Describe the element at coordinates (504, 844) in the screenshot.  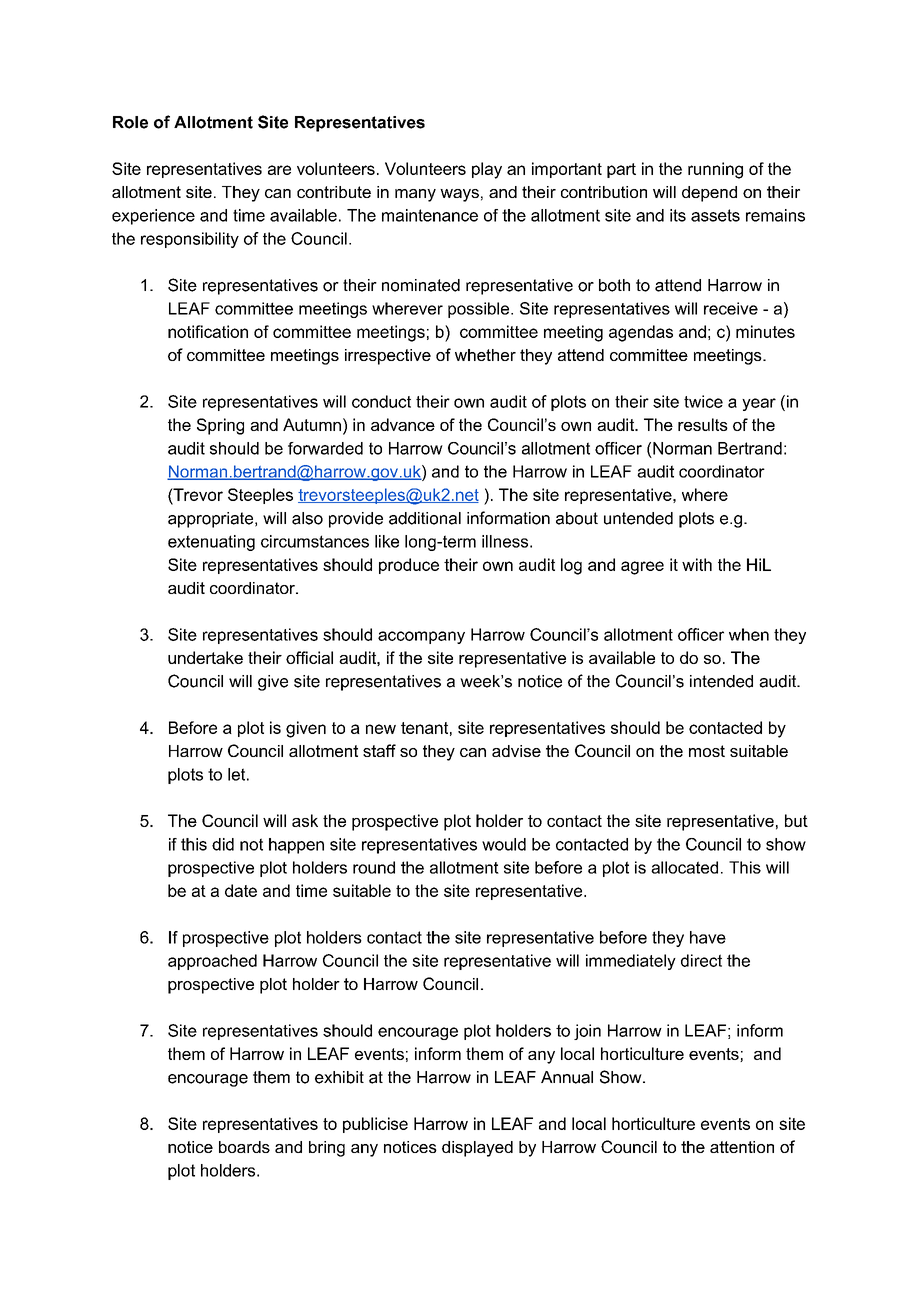
I see `would` at that location.
